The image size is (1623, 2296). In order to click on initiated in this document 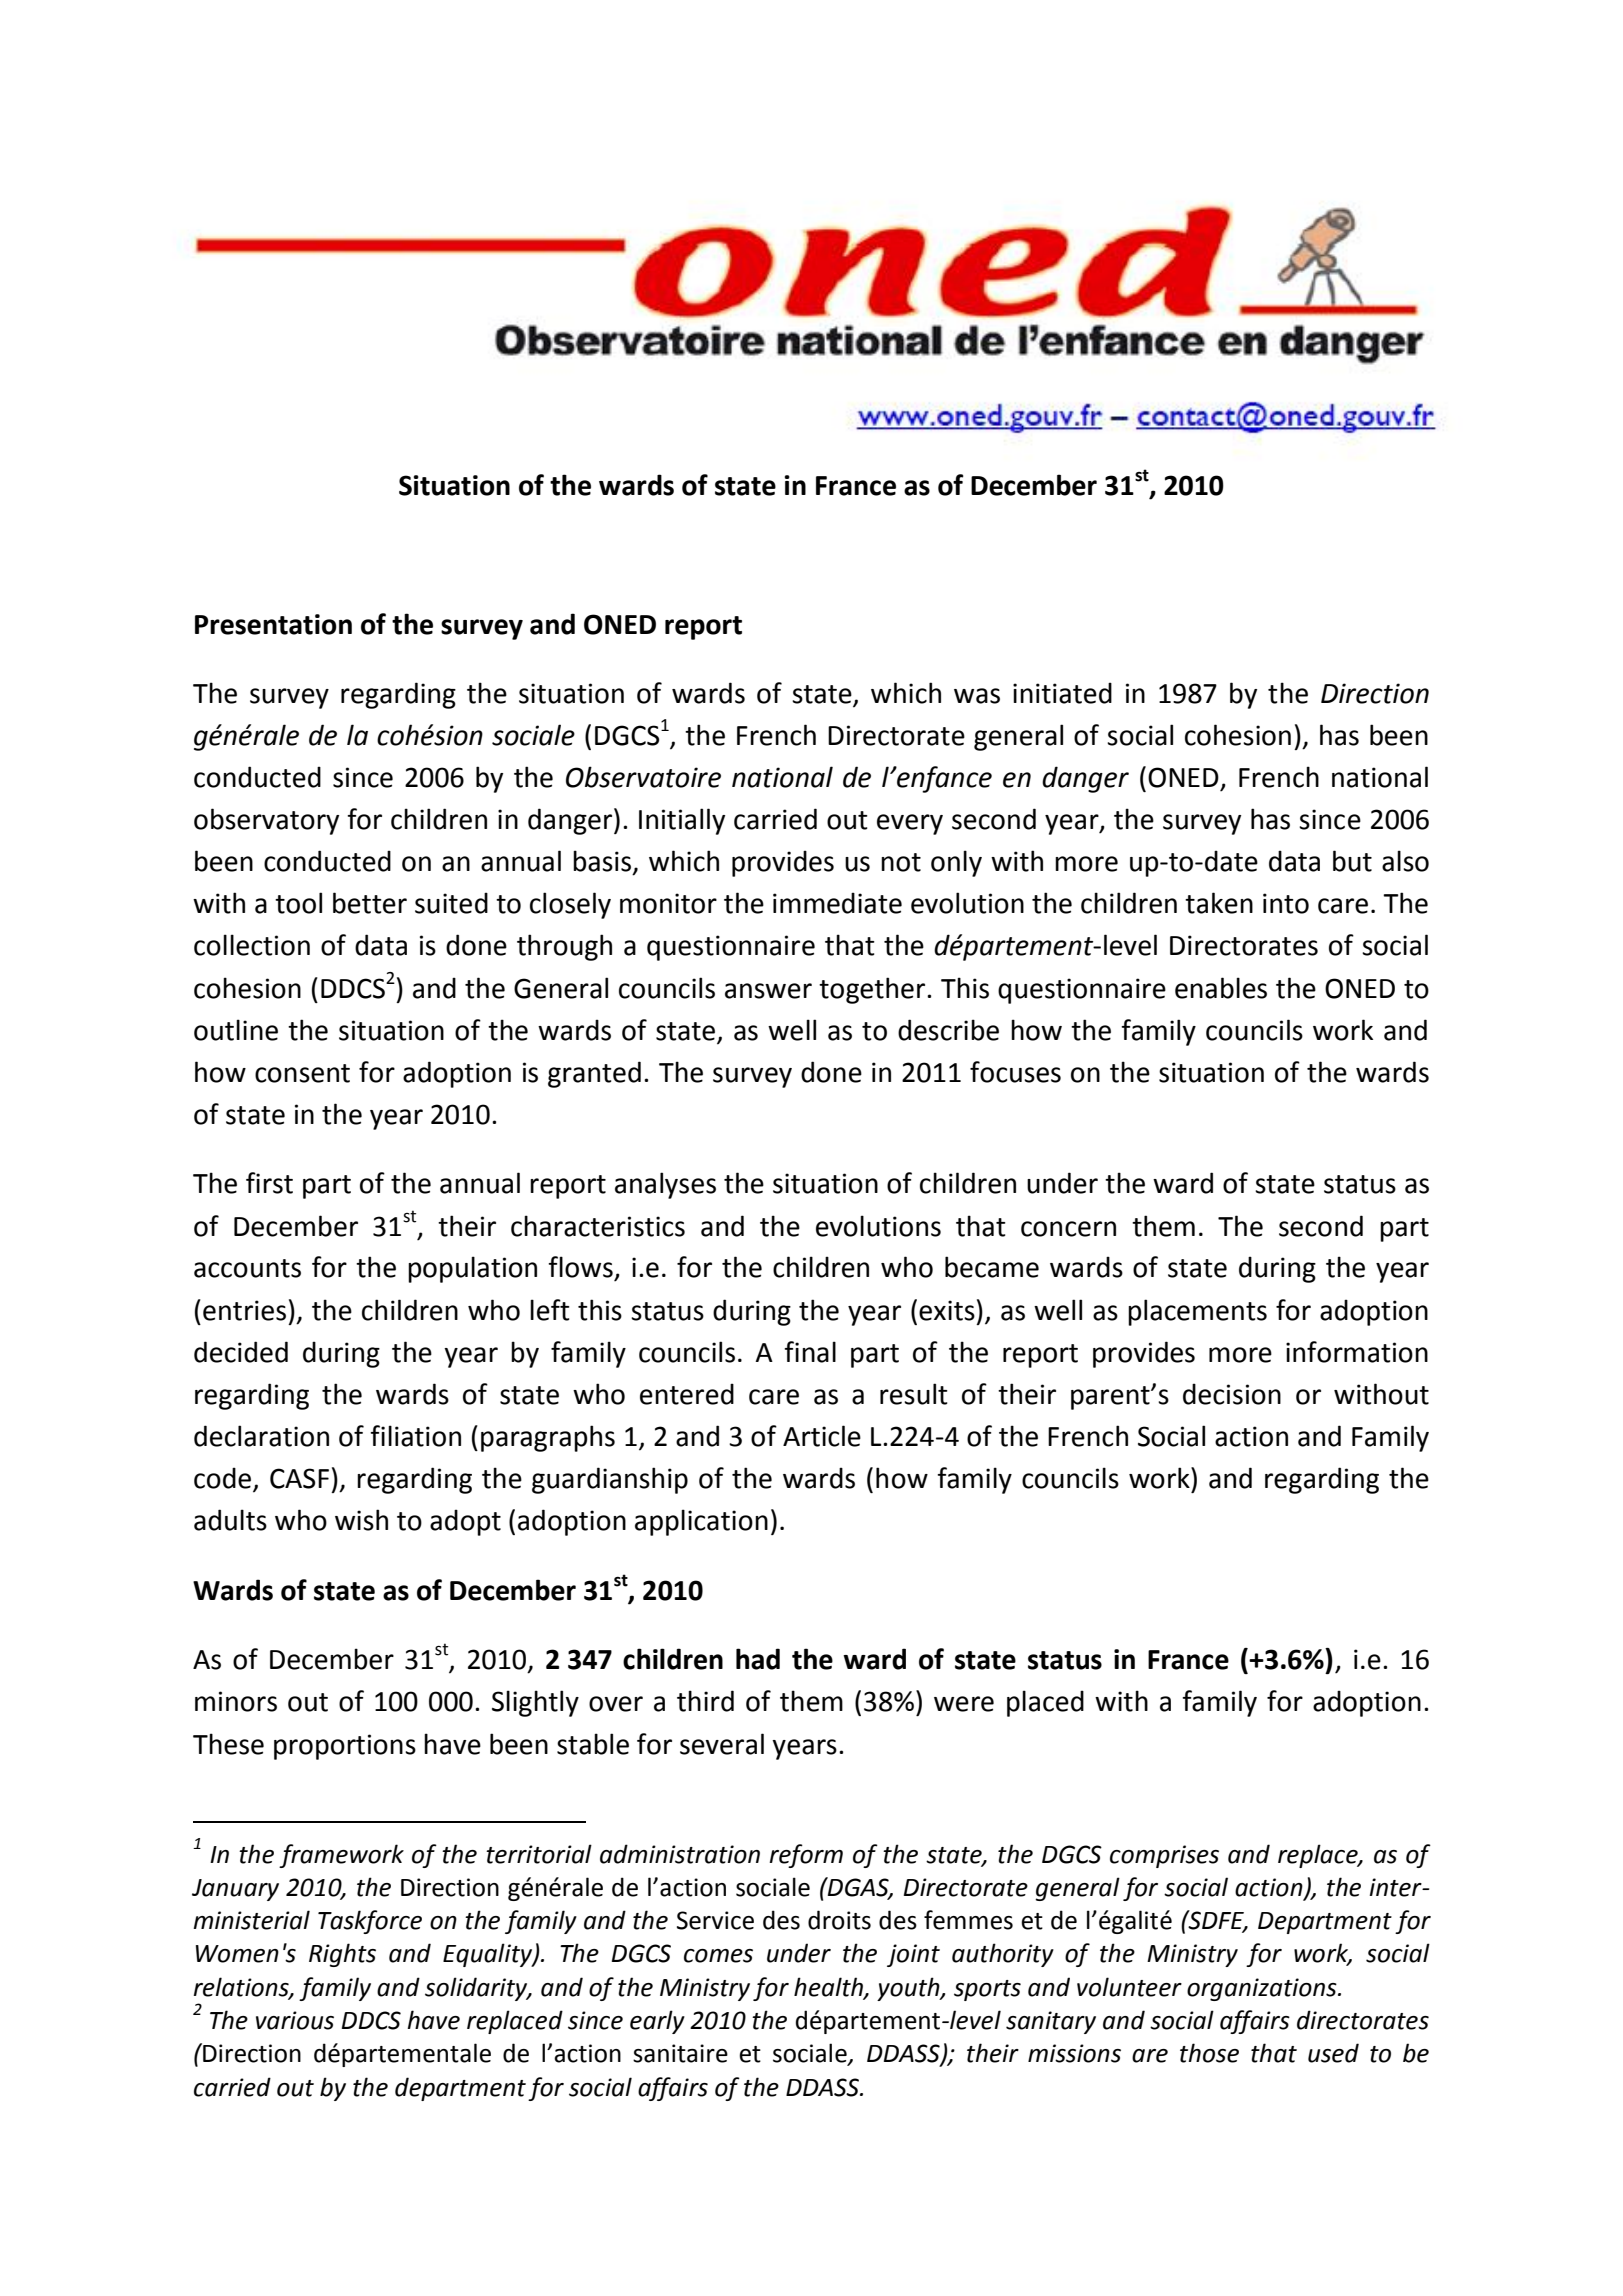, I will do `click(1062, 693)`.
